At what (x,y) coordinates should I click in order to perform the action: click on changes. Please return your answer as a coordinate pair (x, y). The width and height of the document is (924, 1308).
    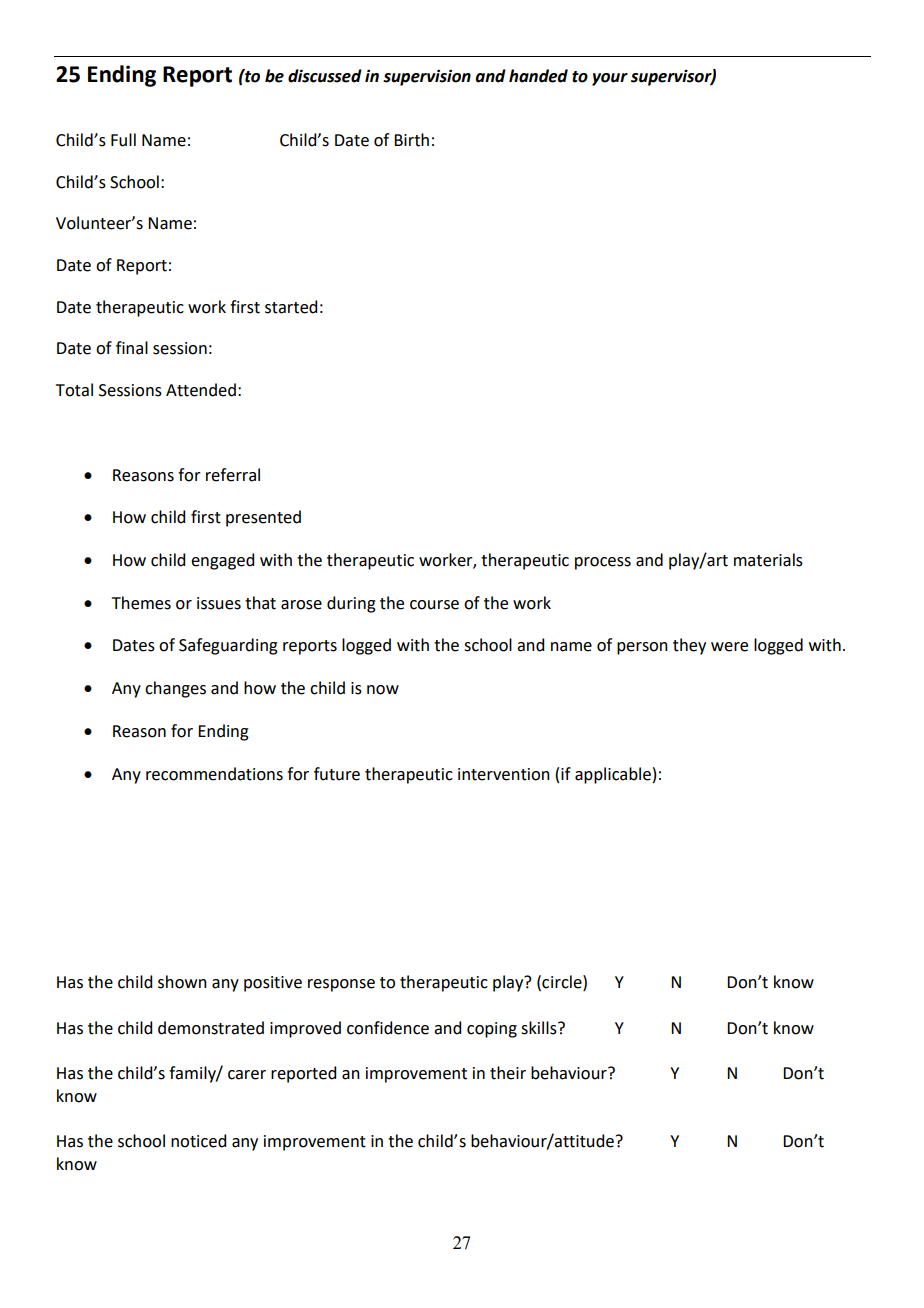
    Looking at the image, I should click on (175, 689).
